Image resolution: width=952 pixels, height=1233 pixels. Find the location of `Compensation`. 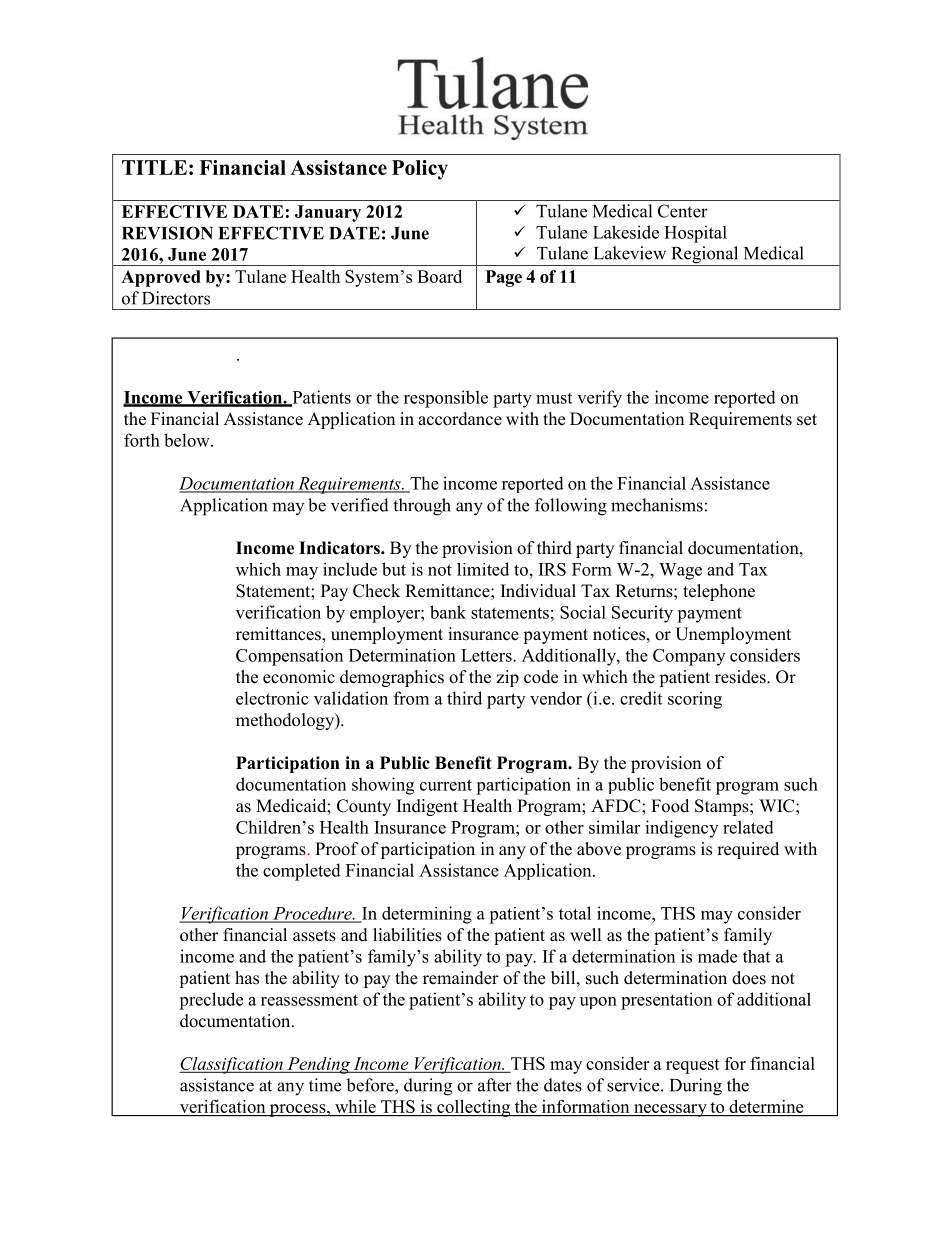

Compensation is located at coordinates (289, 657).
